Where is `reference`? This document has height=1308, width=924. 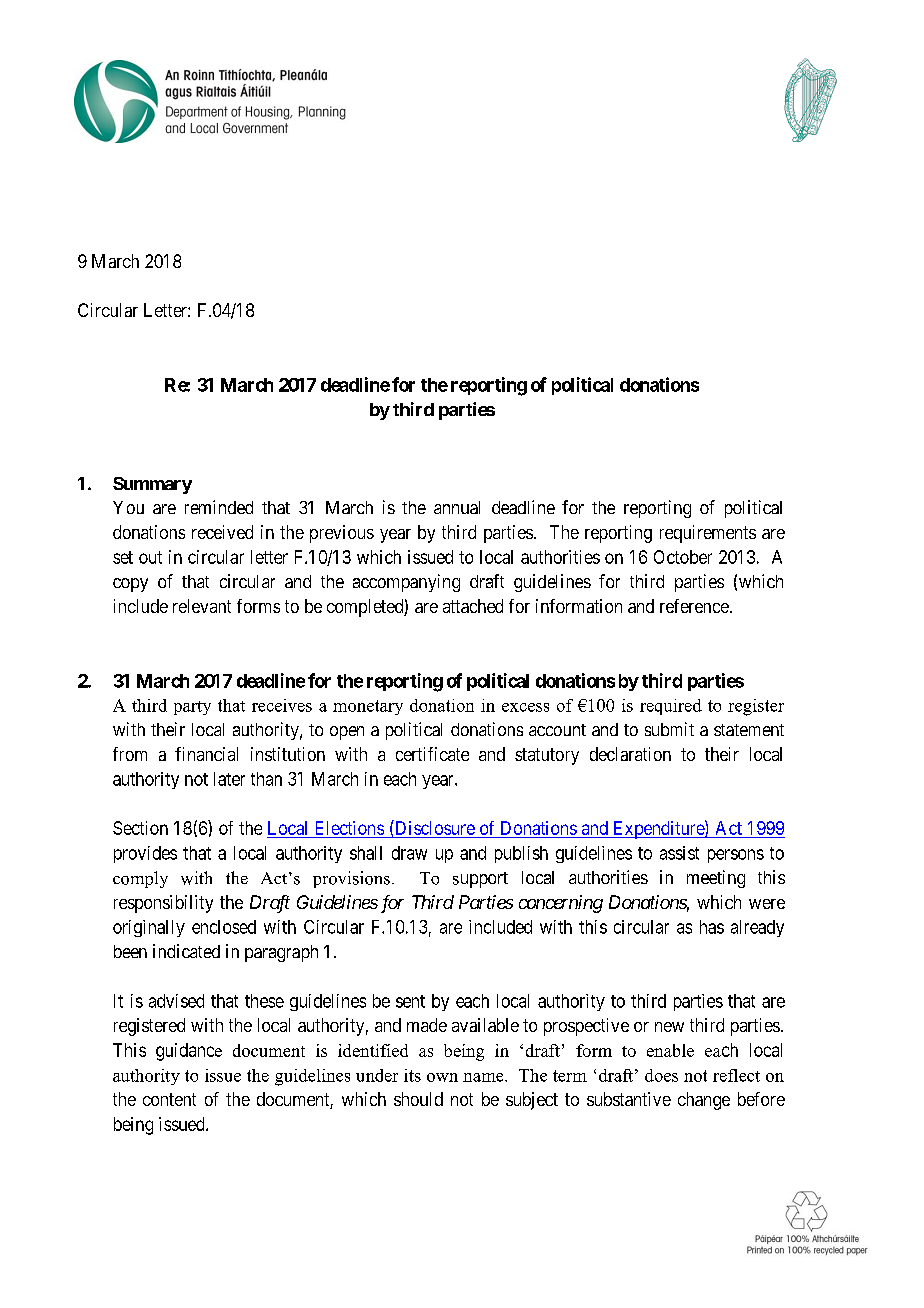 reference is located at coordinates (694, 606).
